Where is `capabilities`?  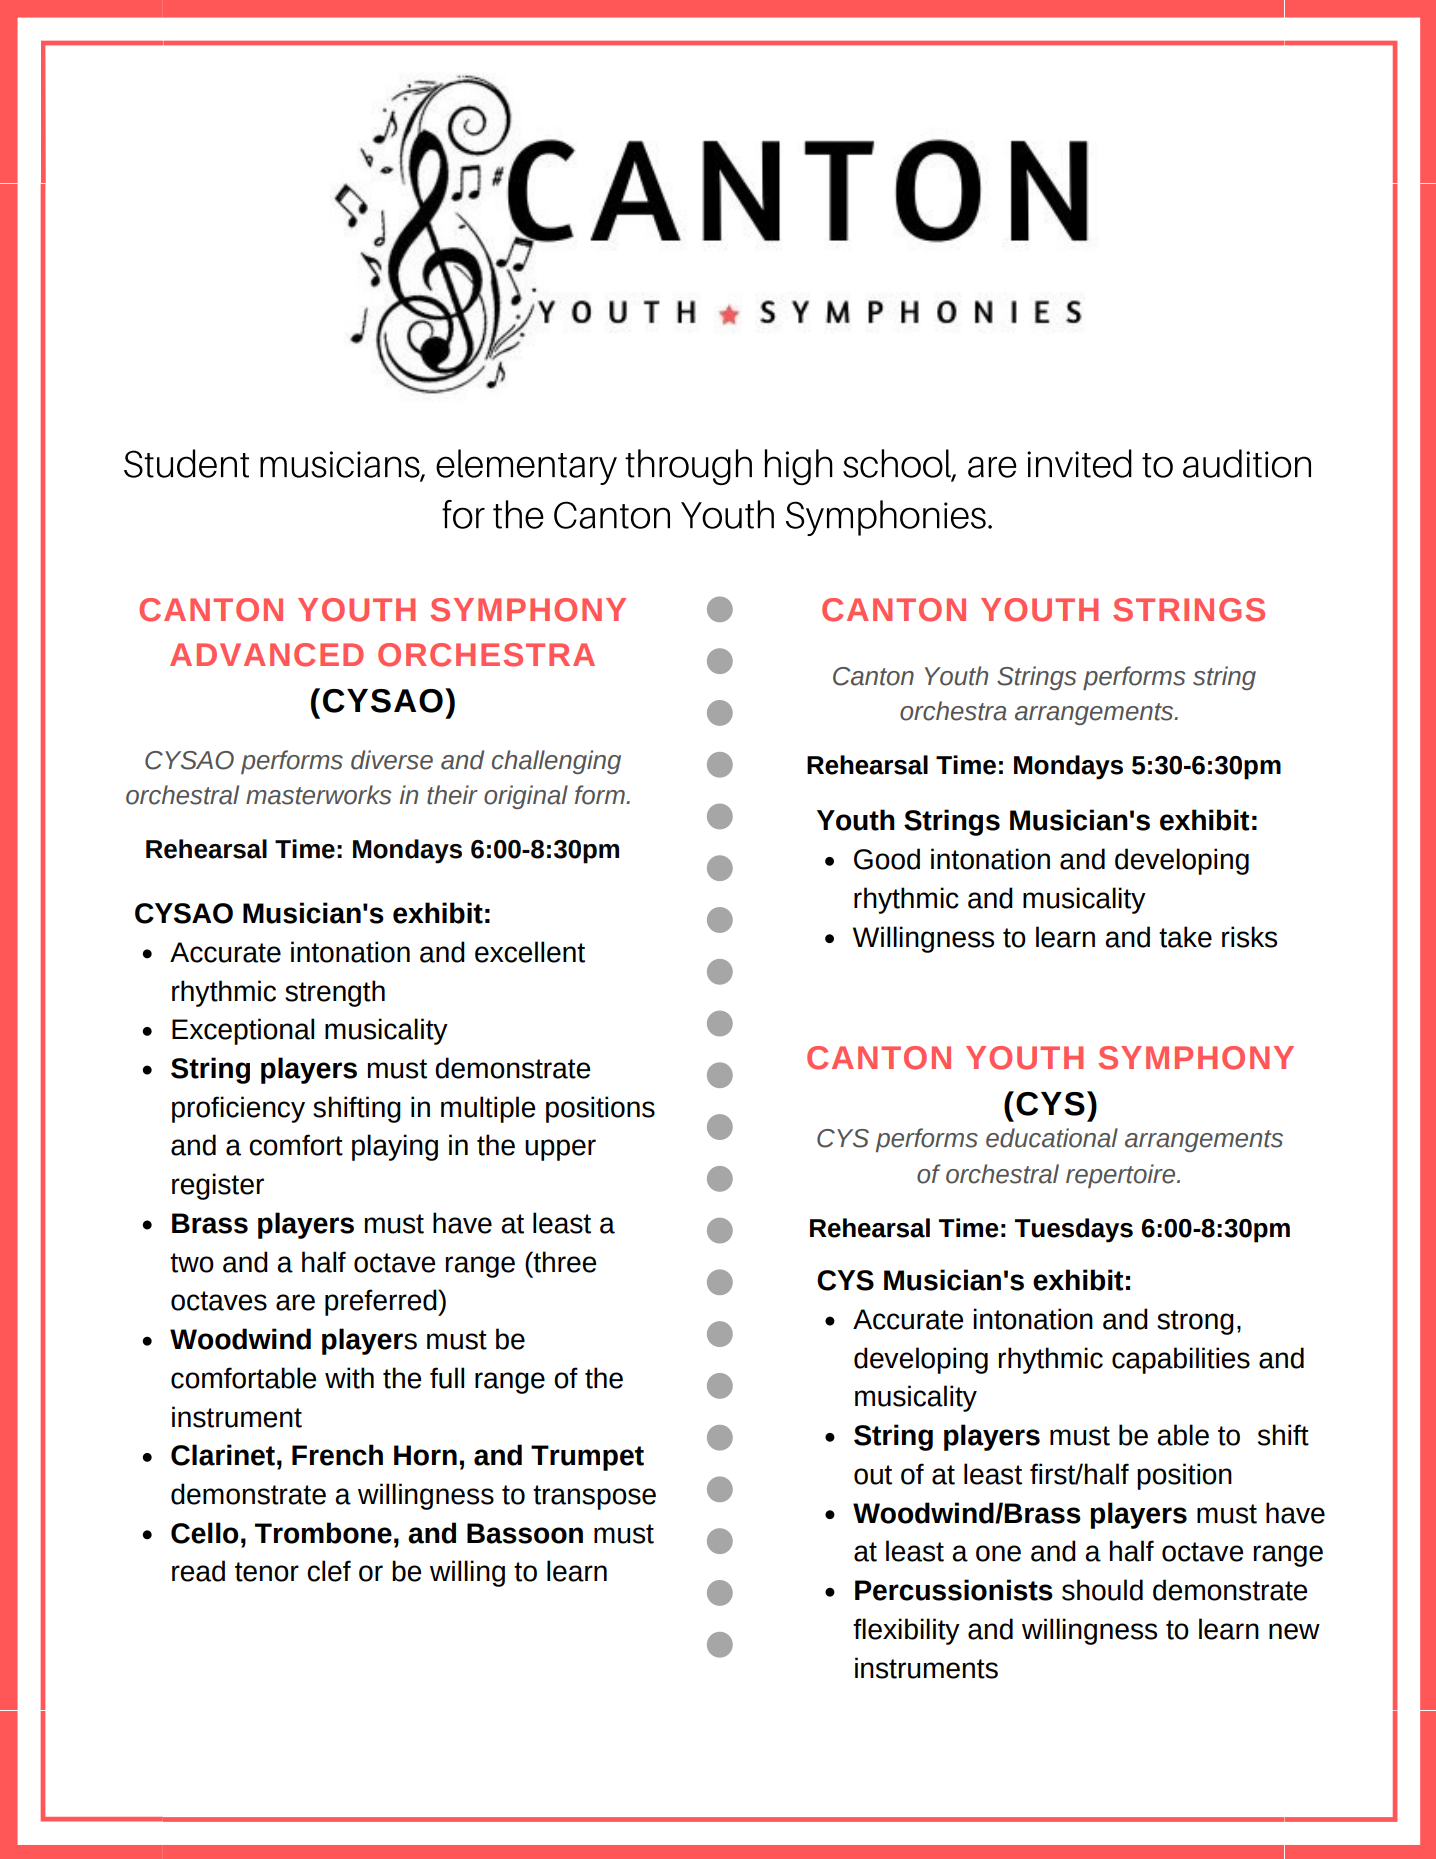 capabilities is located at coordinates (1181, 1360).
